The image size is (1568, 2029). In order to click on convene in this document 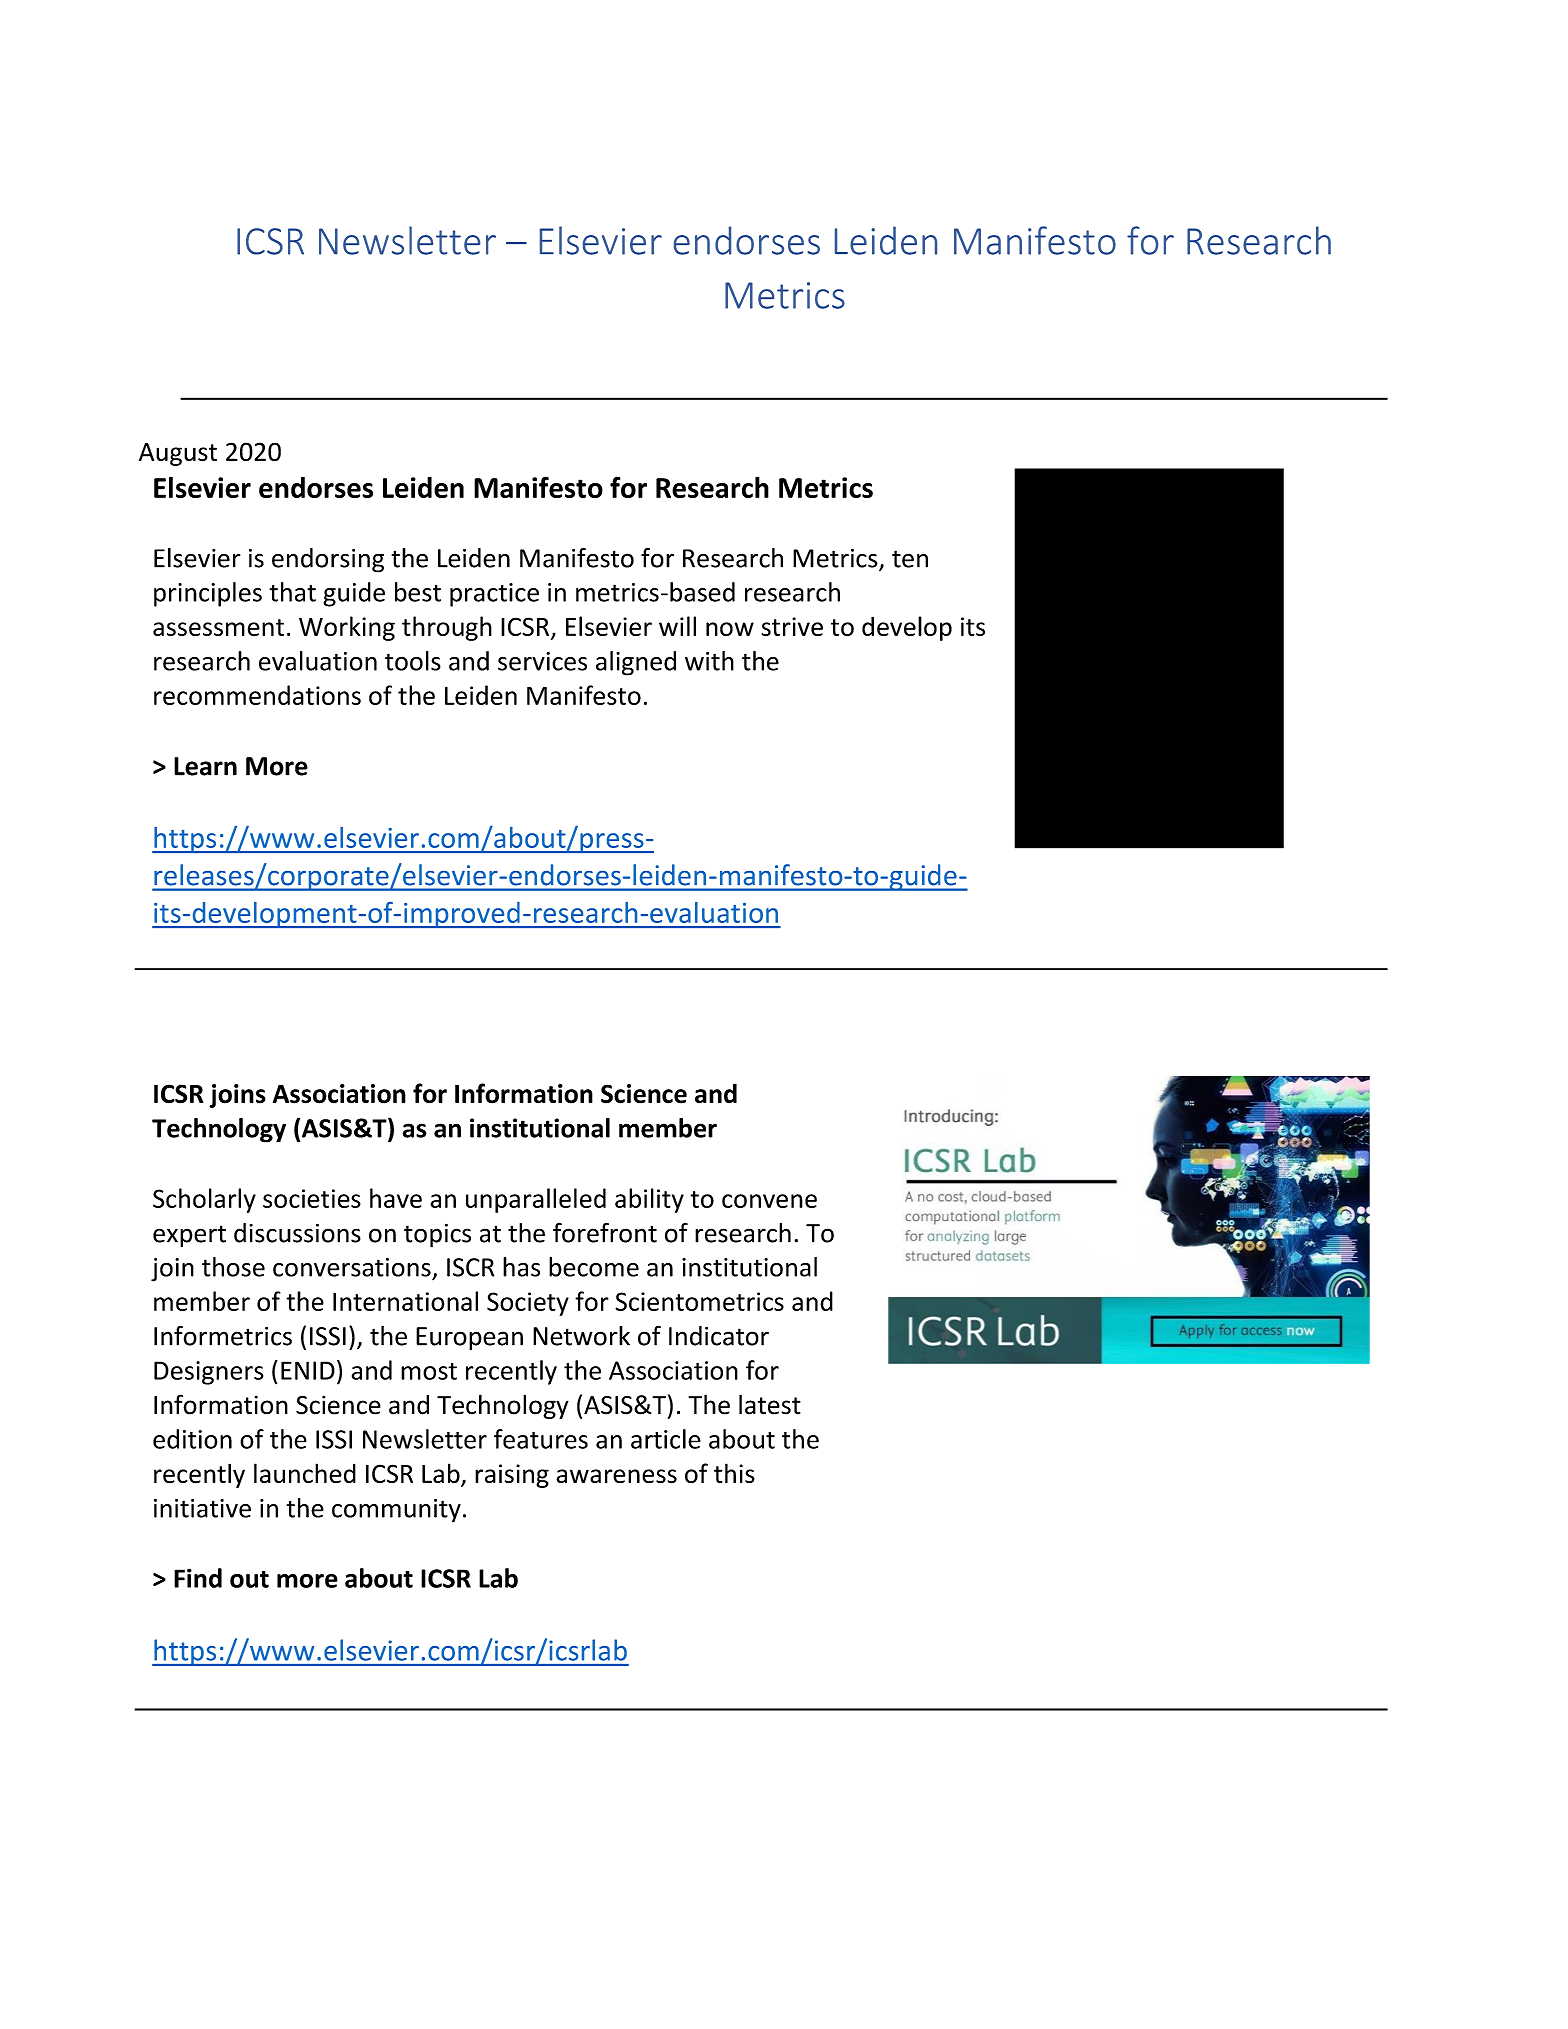, I will do `click(769, 1201)`.
